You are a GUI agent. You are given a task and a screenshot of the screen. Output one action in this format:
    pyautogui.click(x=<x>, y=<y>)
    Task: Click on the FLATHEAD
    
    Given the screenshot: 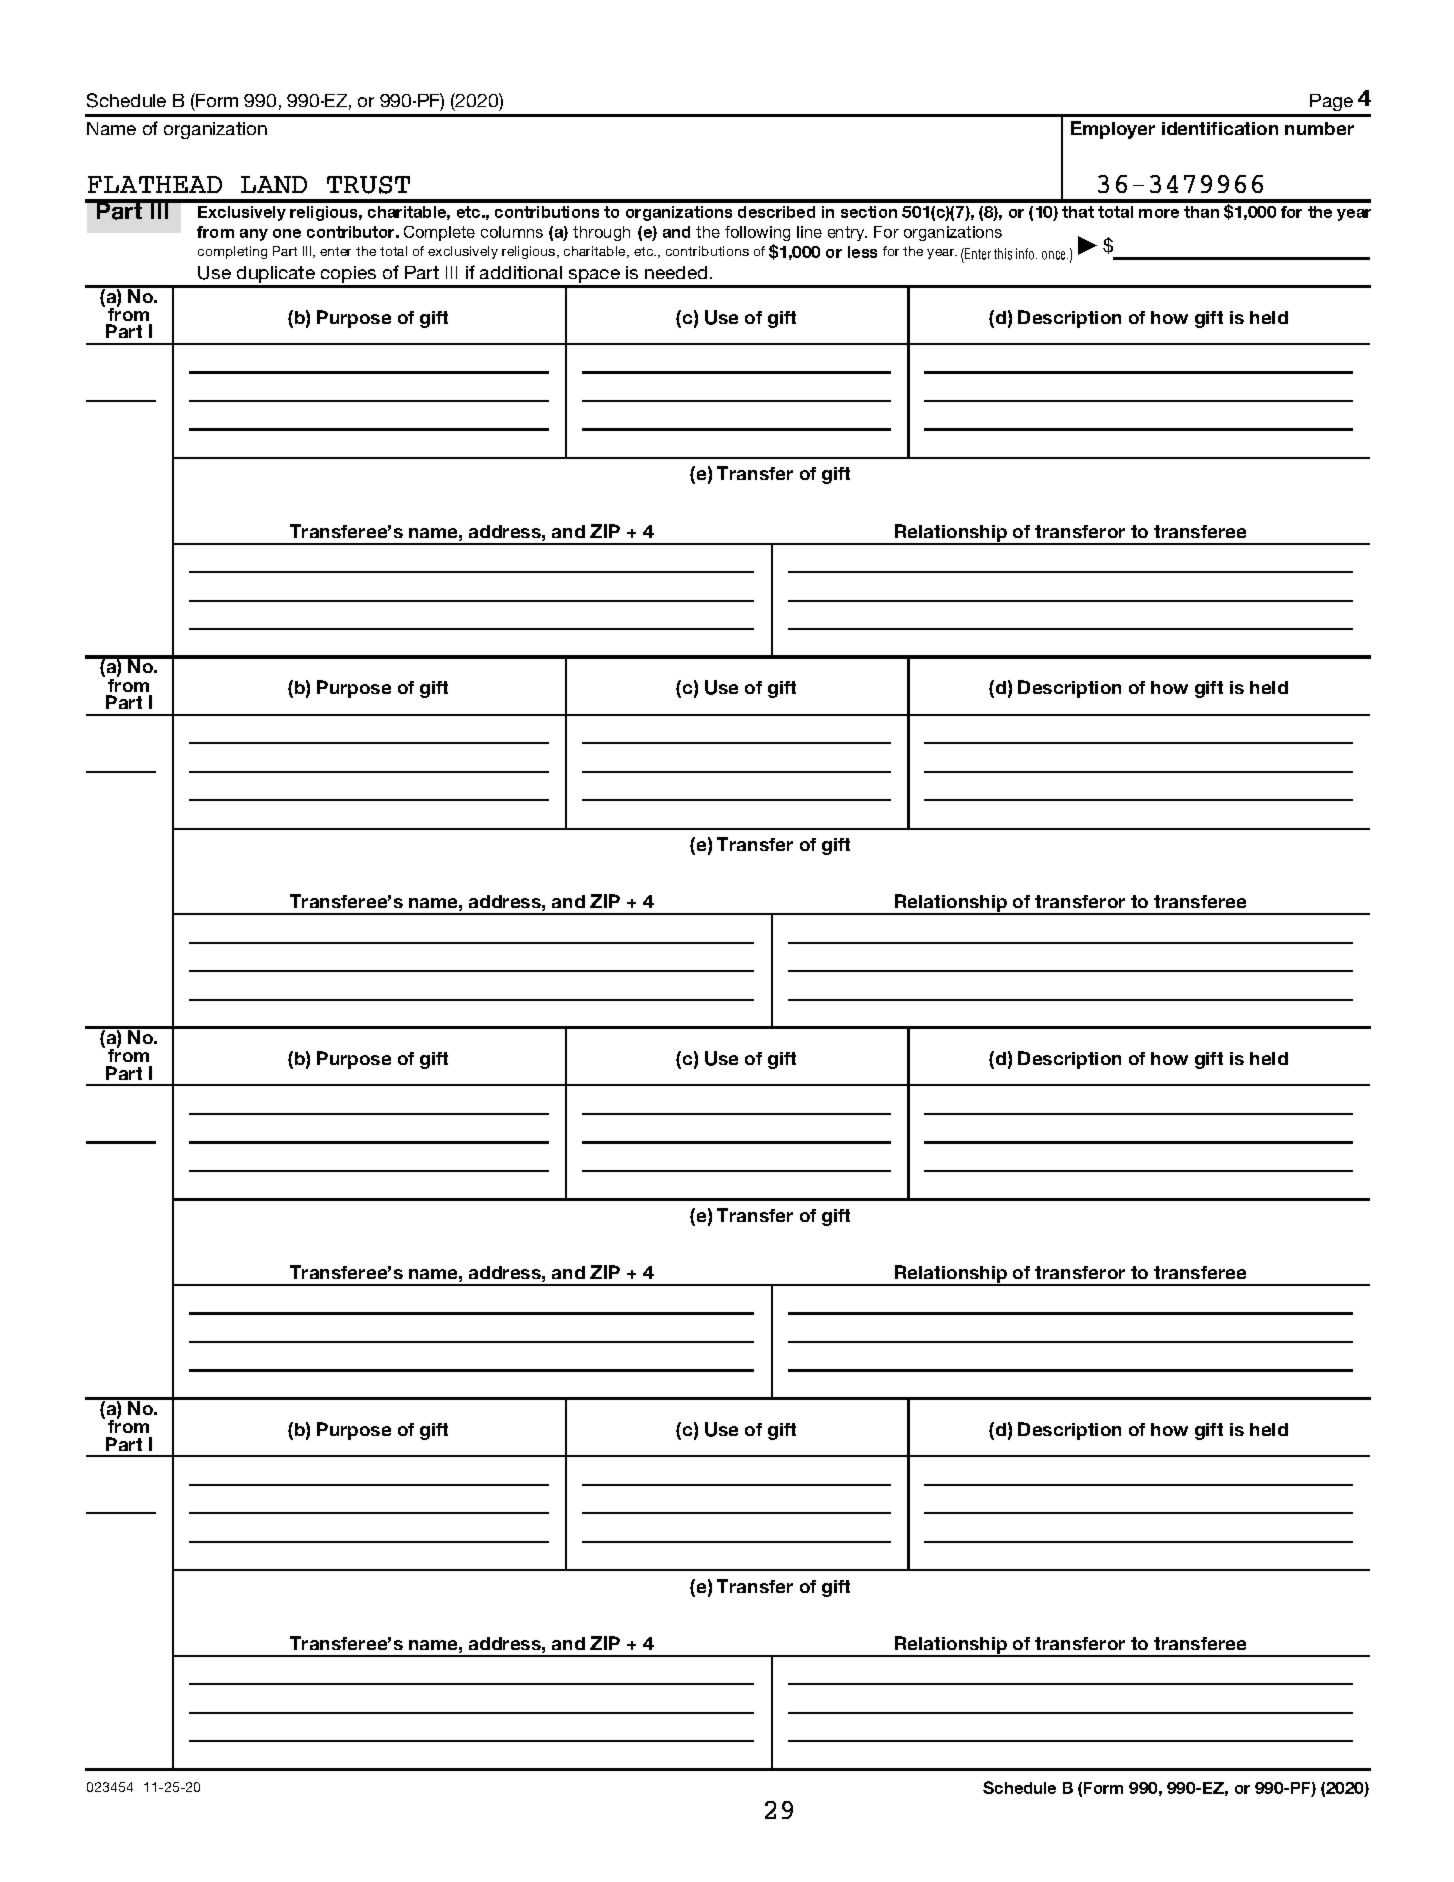 What is the action you would take?
    pyautogui.click(x=155, y=184)
